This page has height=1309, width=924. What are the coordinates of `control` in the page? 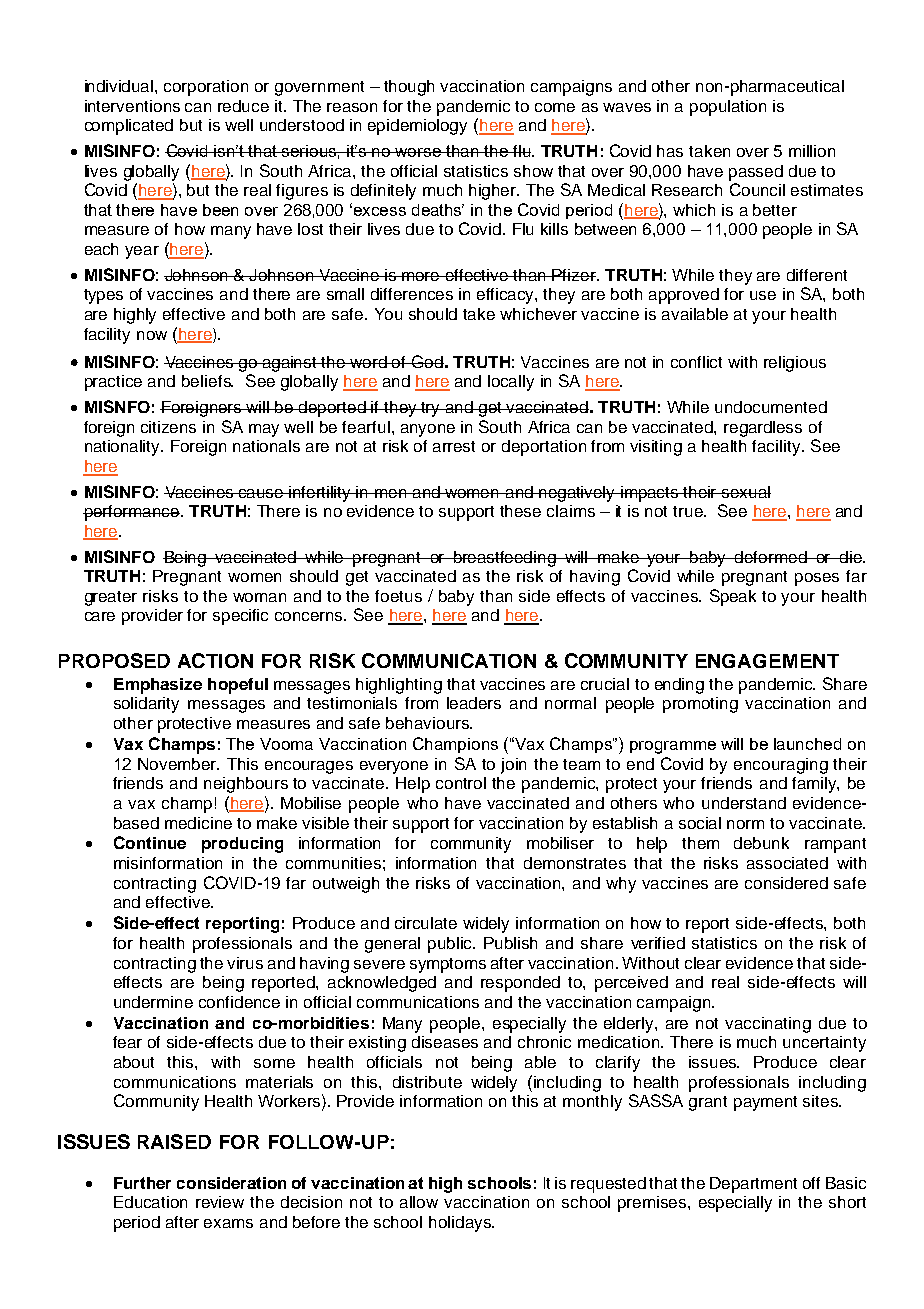 It's located at (461, 783).
